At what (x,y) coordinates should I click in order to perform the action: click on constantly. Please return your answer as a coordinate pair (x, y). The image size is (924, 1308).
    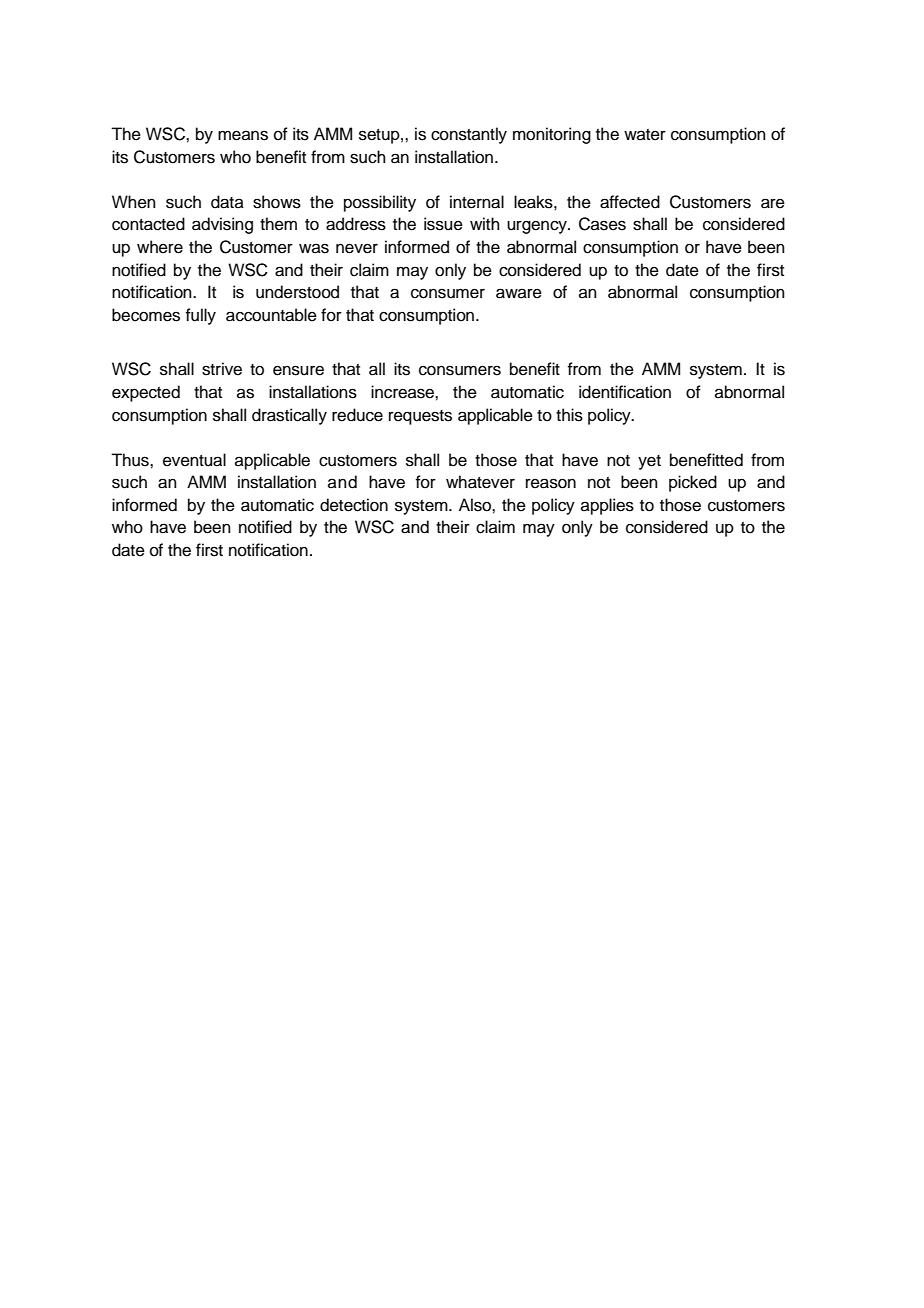
    Looking at the image, I should click on (469, 135).
